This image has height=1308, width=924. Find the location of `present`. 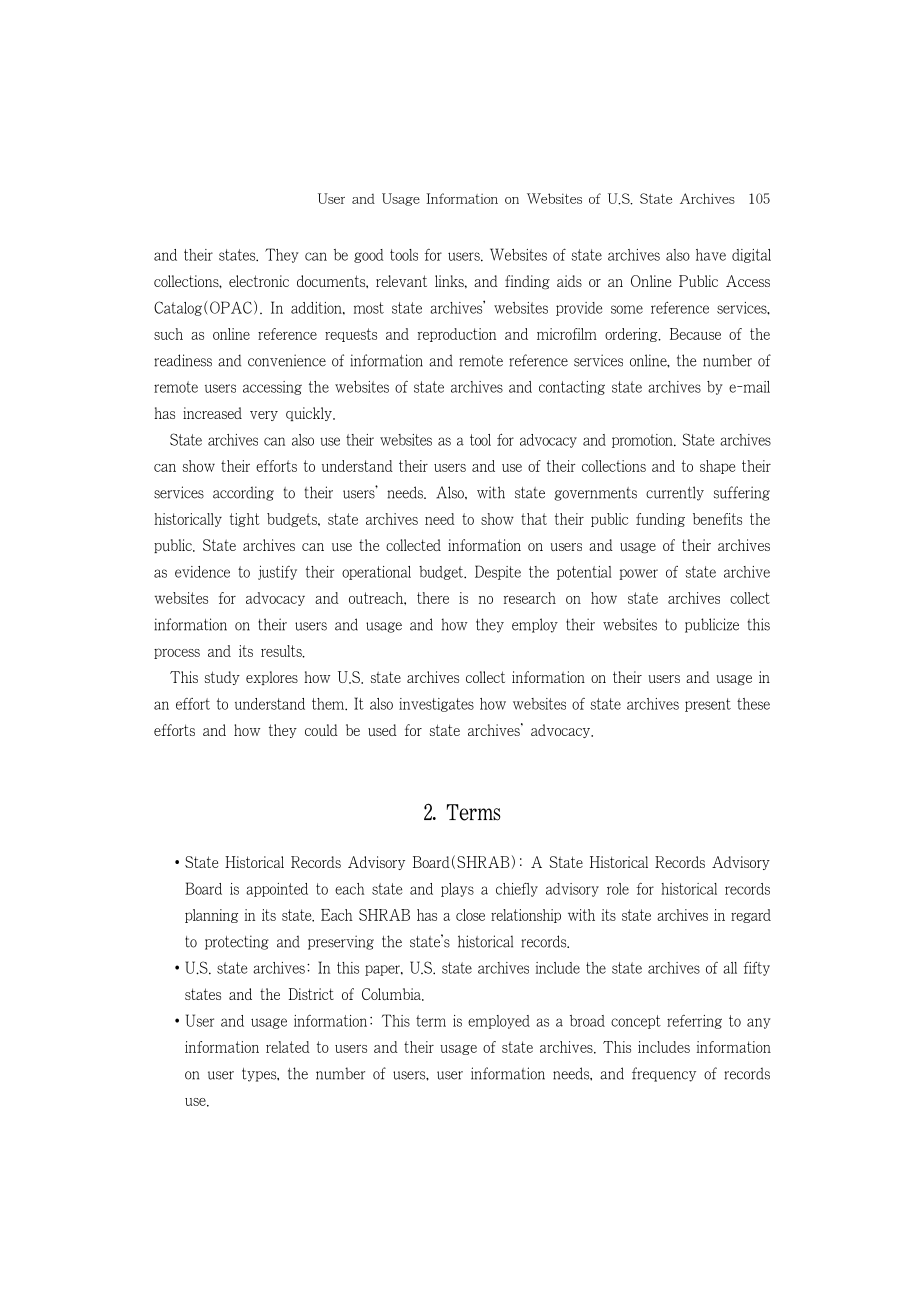

present is located at coordinates (708, 705).
